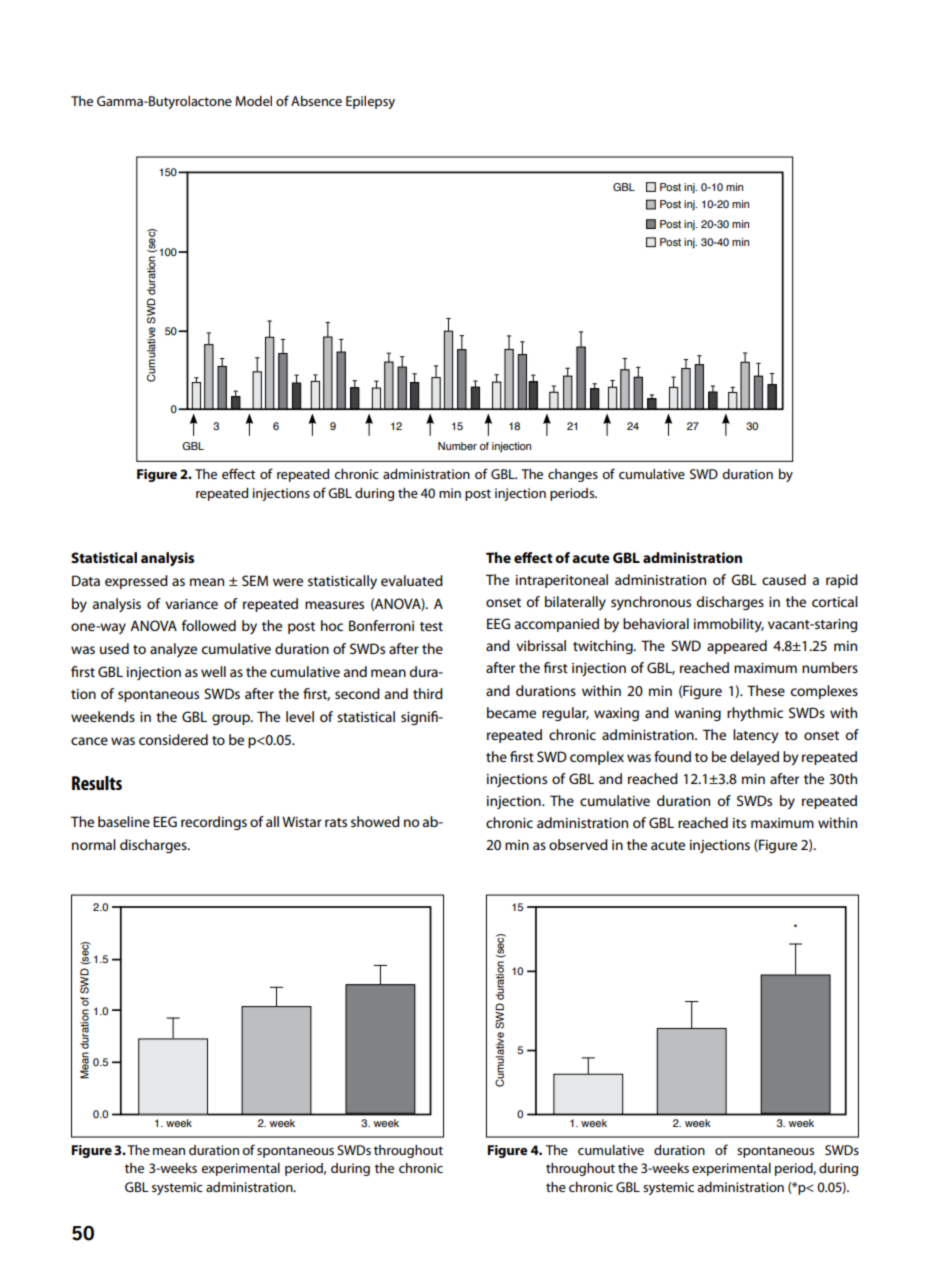 Image resolution: width=930 pixels, height=1288 pixels. What do you see at coordinates (562, 581) in the screenshot?
I see `intraperitoneal` at bounding box center [562, 581].
